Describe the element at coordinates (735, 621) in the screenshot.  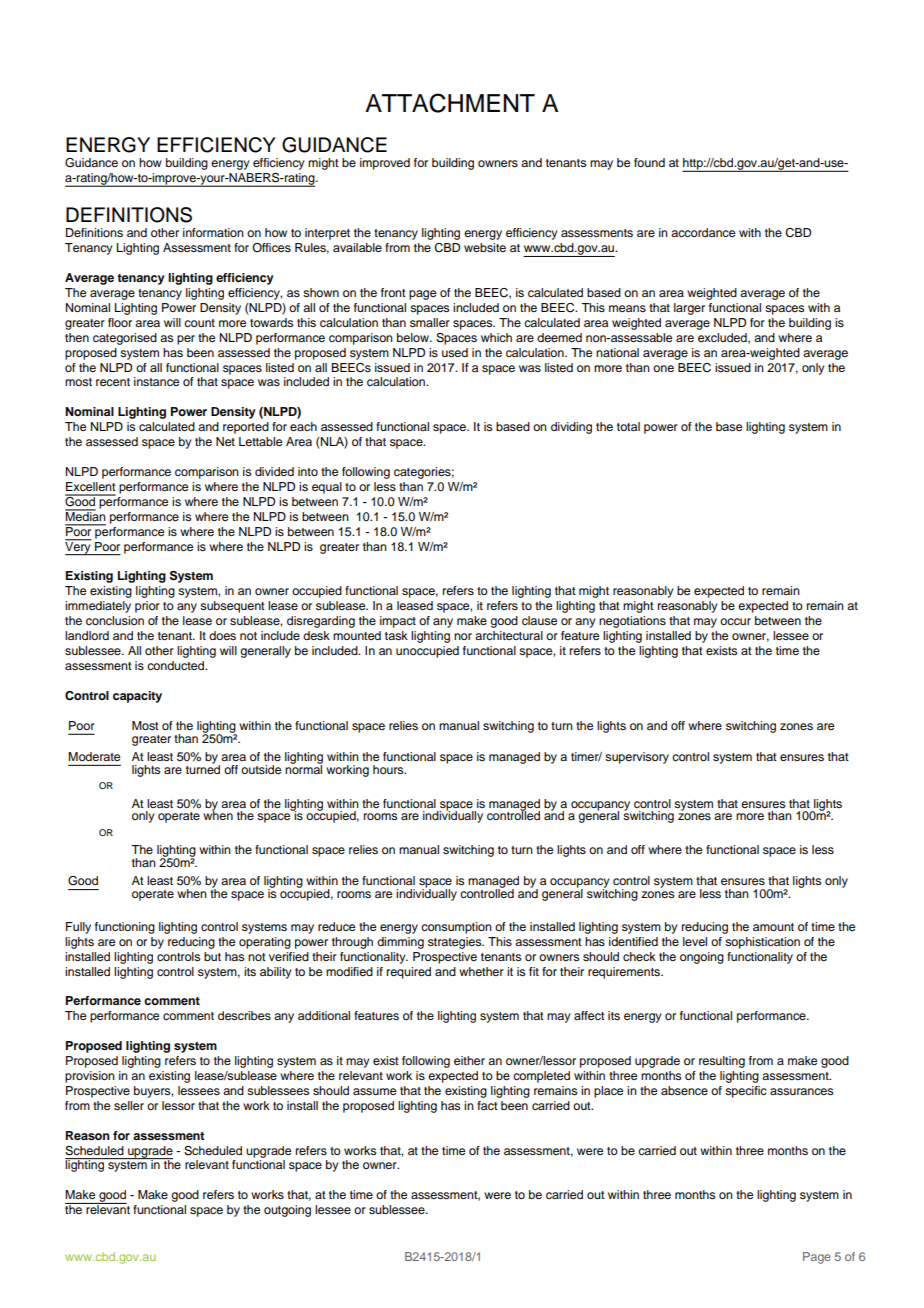
I see `occur` at that location.
